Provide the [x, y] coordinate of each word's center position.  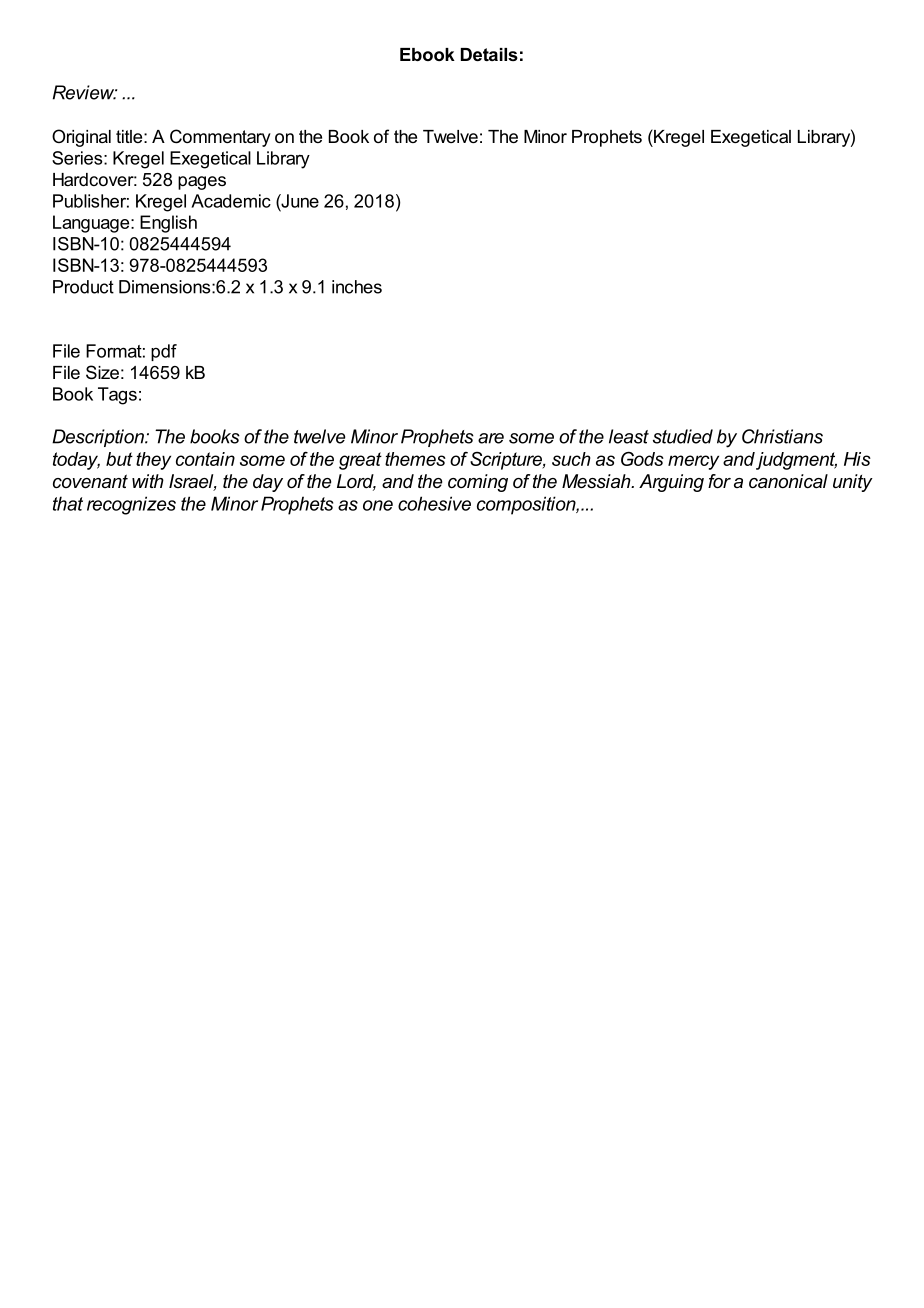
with [148, 481]
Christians [782, 436]
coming [478, 483]
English [168, 224]
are [491, 438]
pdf [164, 352]
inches [357, 287]
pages [202, 183]
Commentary [220, 138]
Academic [231, 201]
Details [489, 54]
